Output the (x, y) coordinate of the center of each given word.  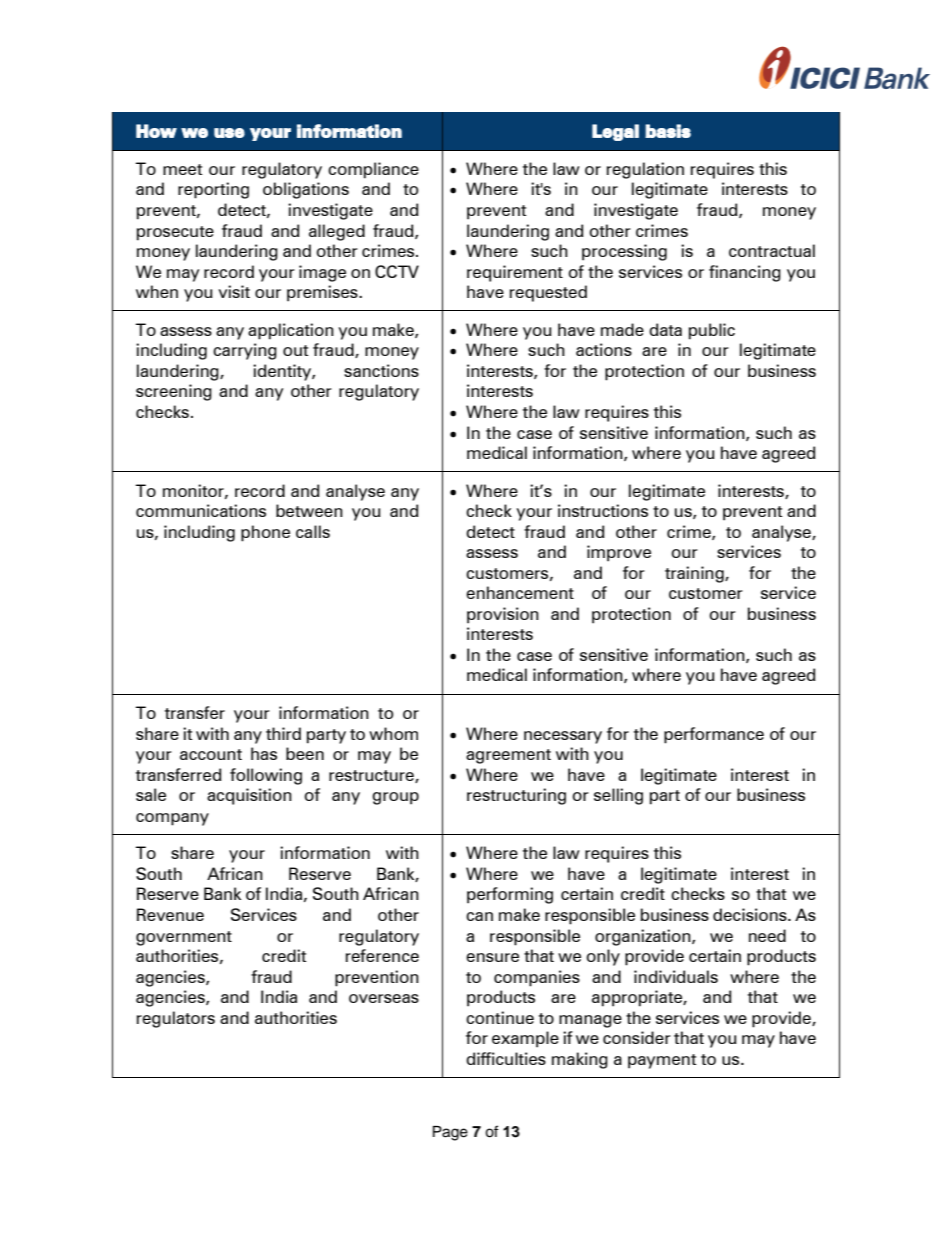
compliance (373, 170)
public (712, 331)
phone (265, 533)
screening (174, 392)
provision (503, 615)
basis (668, 131)
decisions (751, 914)
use (229, 133)
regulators (176, 1019)
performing (510, 895)
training (695, 574)
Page (450, 1133)
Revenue (170, 914)
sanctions (381, 370)
